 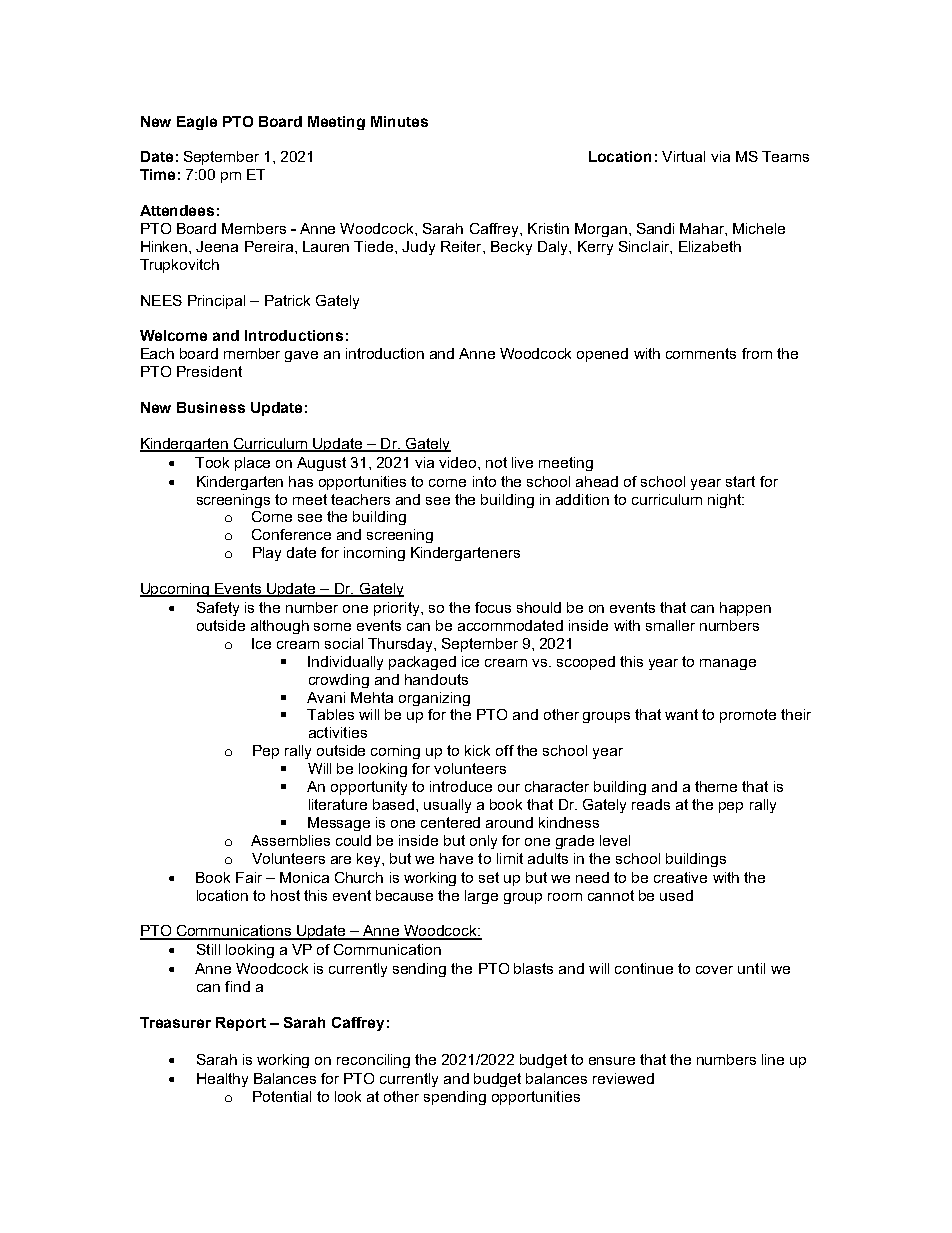 What do you see at coordinates (267, 554) in the page?
I see `Play` at bounding box center [267, 554].
